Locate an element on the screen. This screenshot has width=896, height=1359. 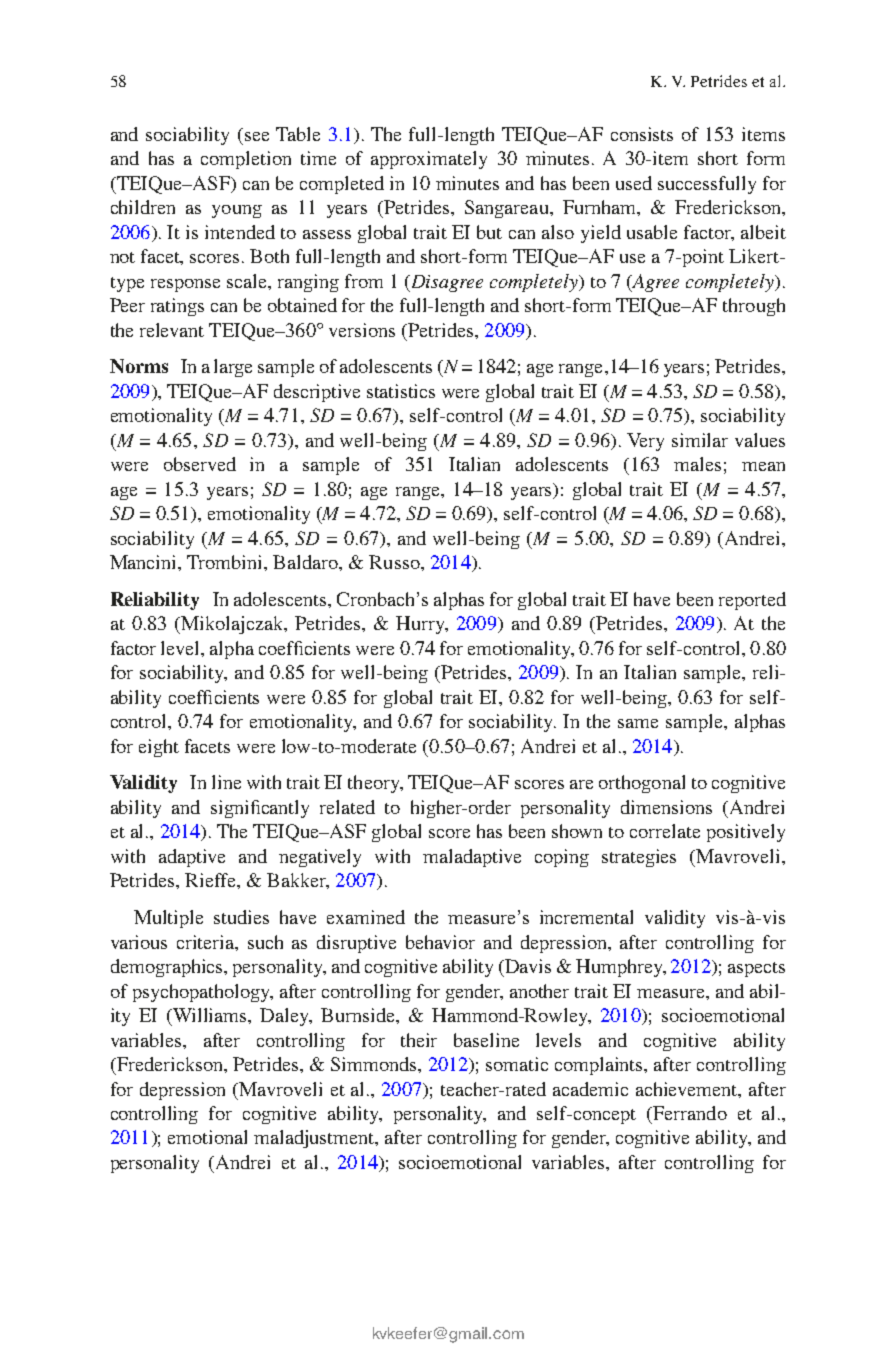
Williams is located at coordinates (210, 1015).
